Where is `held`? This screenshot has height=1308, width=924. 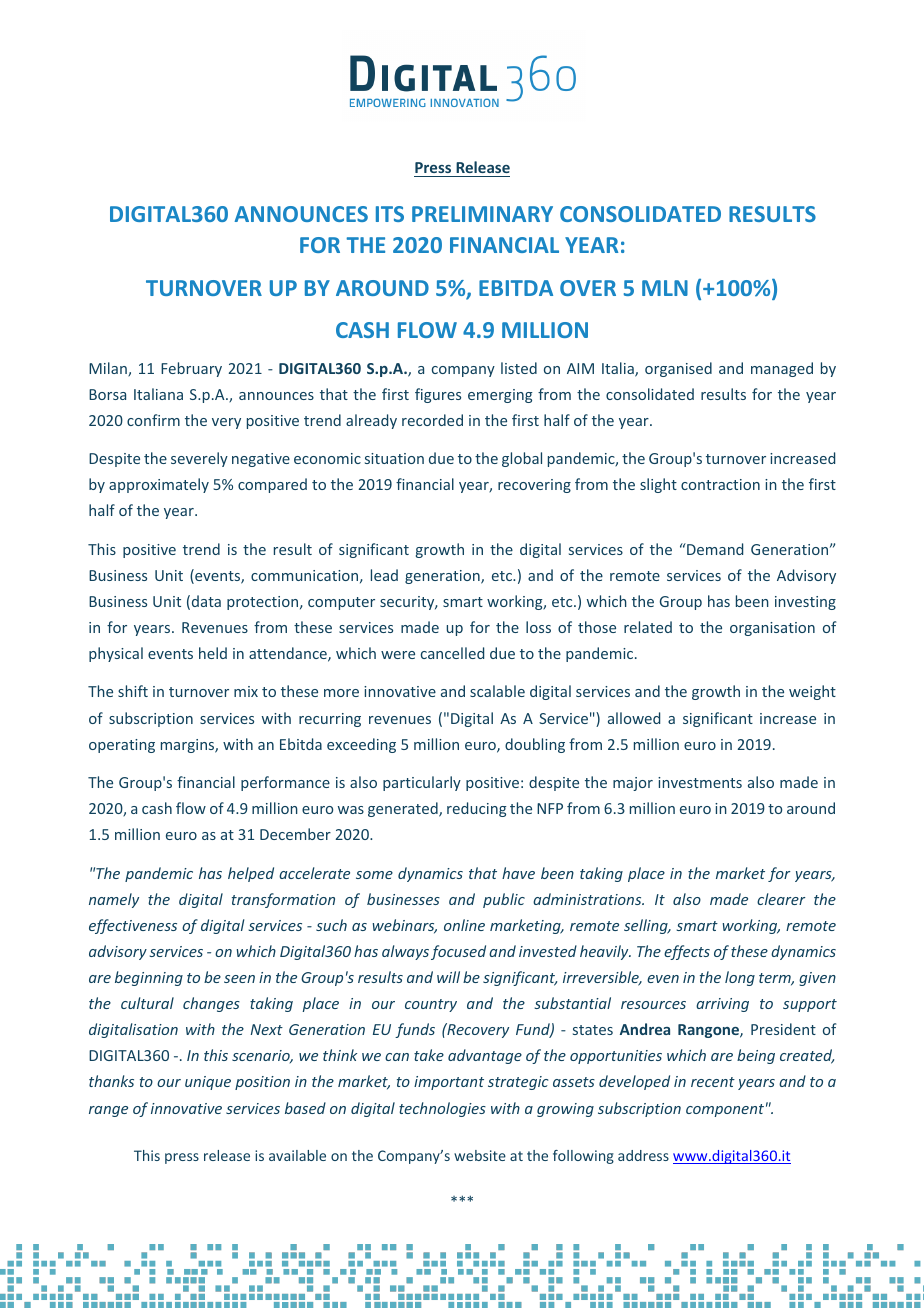
held is located at coordinates (213, 653).
